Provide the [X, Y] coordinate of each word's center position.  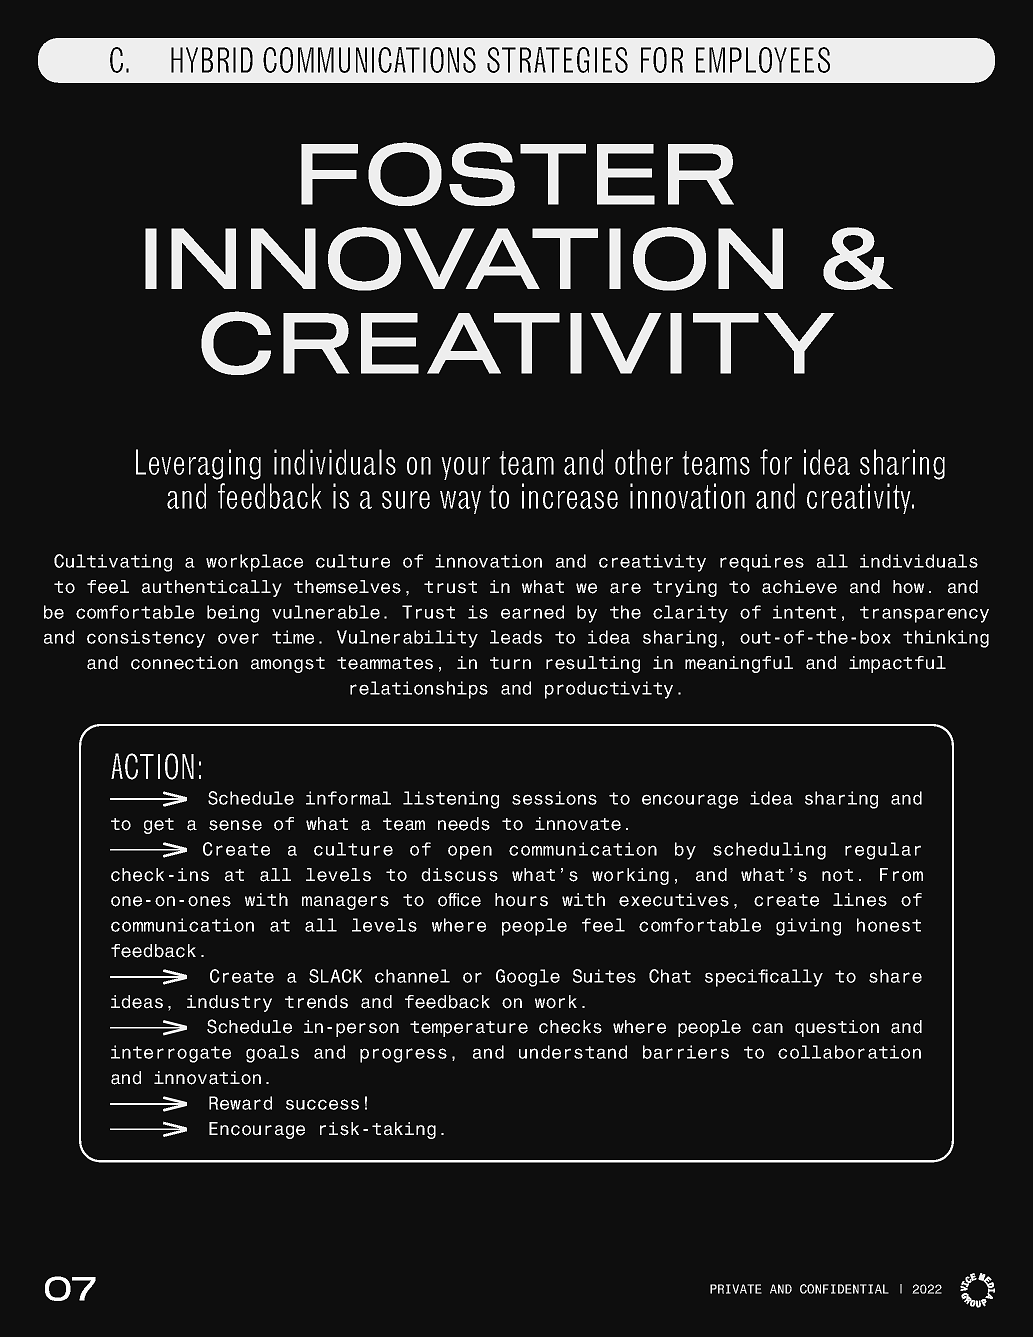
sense [235, 825]
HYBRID [212, 60]
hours [521, 900]
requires [762, 563]
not [837, 875]
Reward [240, 1103]
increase [570, 496]
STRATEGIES [557, 60]
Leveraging [198, 464]
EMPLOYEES [763, 60]
